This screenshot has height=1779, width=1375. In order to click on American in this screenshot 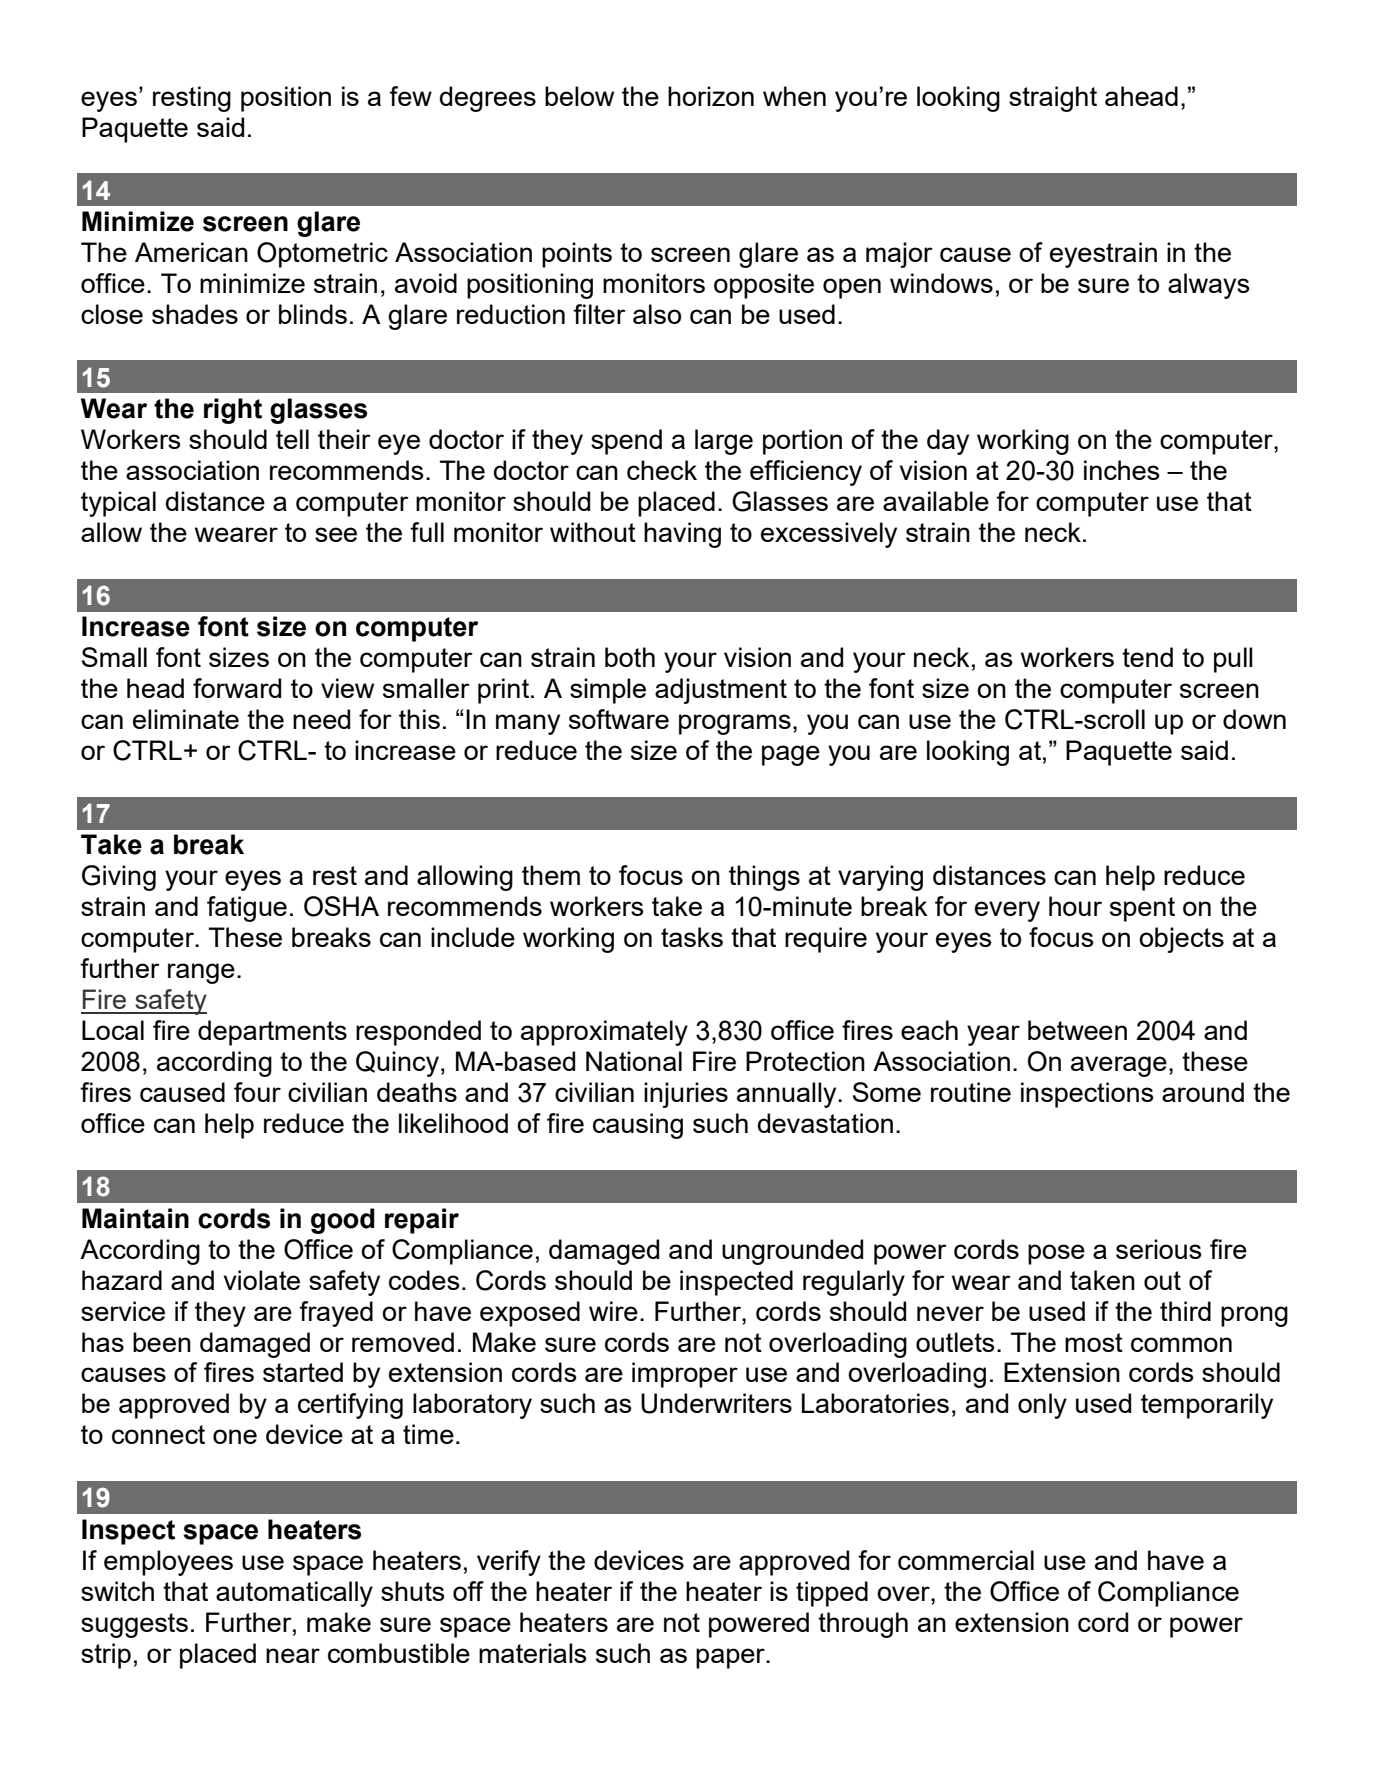, I will do `click(191, 252)`.
